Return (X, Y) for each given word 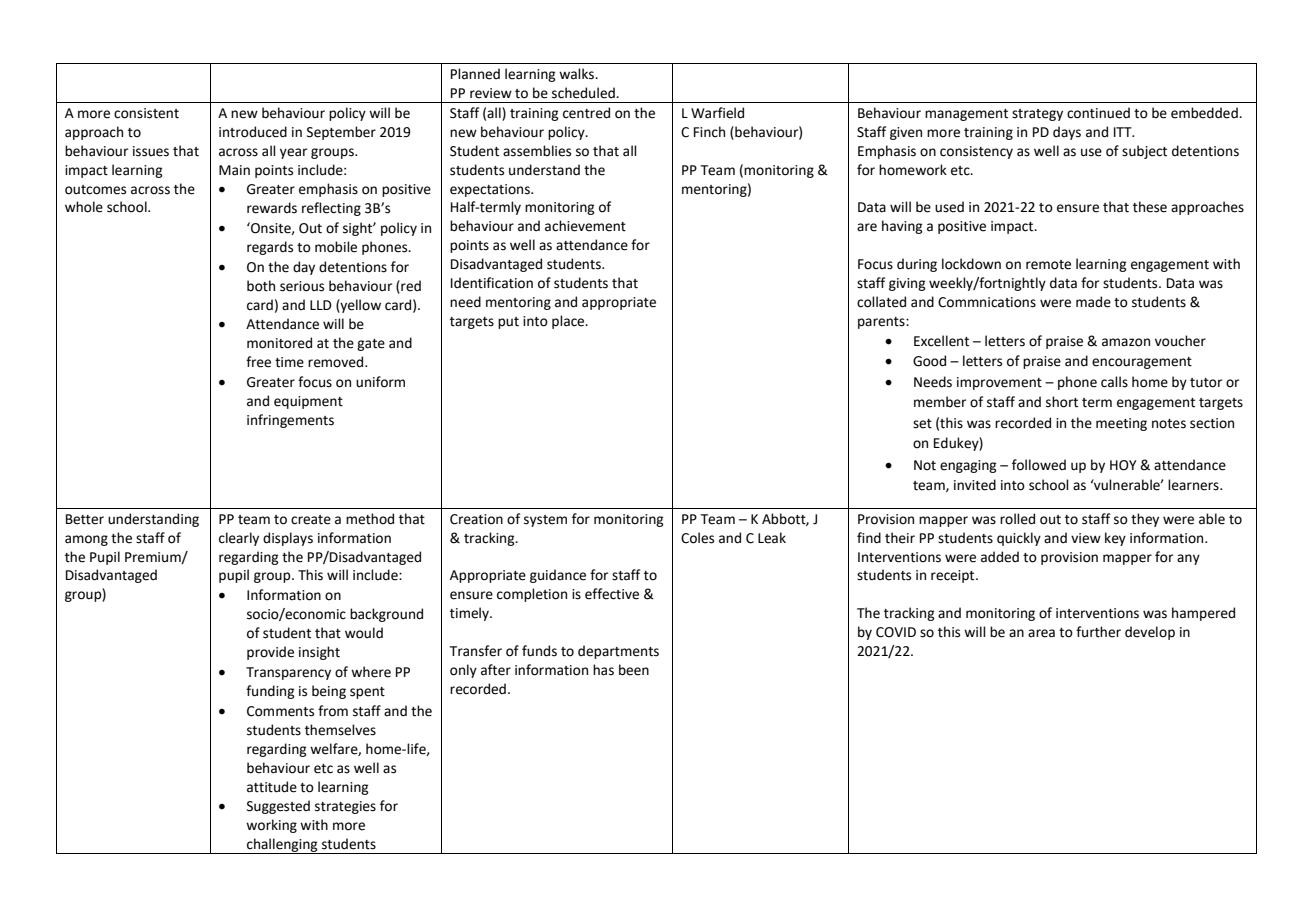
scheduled (584, 93)
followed (1039, 465)
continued (1098, 113)
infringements (290, 421)
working (271, 826)
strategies (345, 807)
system (545, 521)
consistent (146, 113)
